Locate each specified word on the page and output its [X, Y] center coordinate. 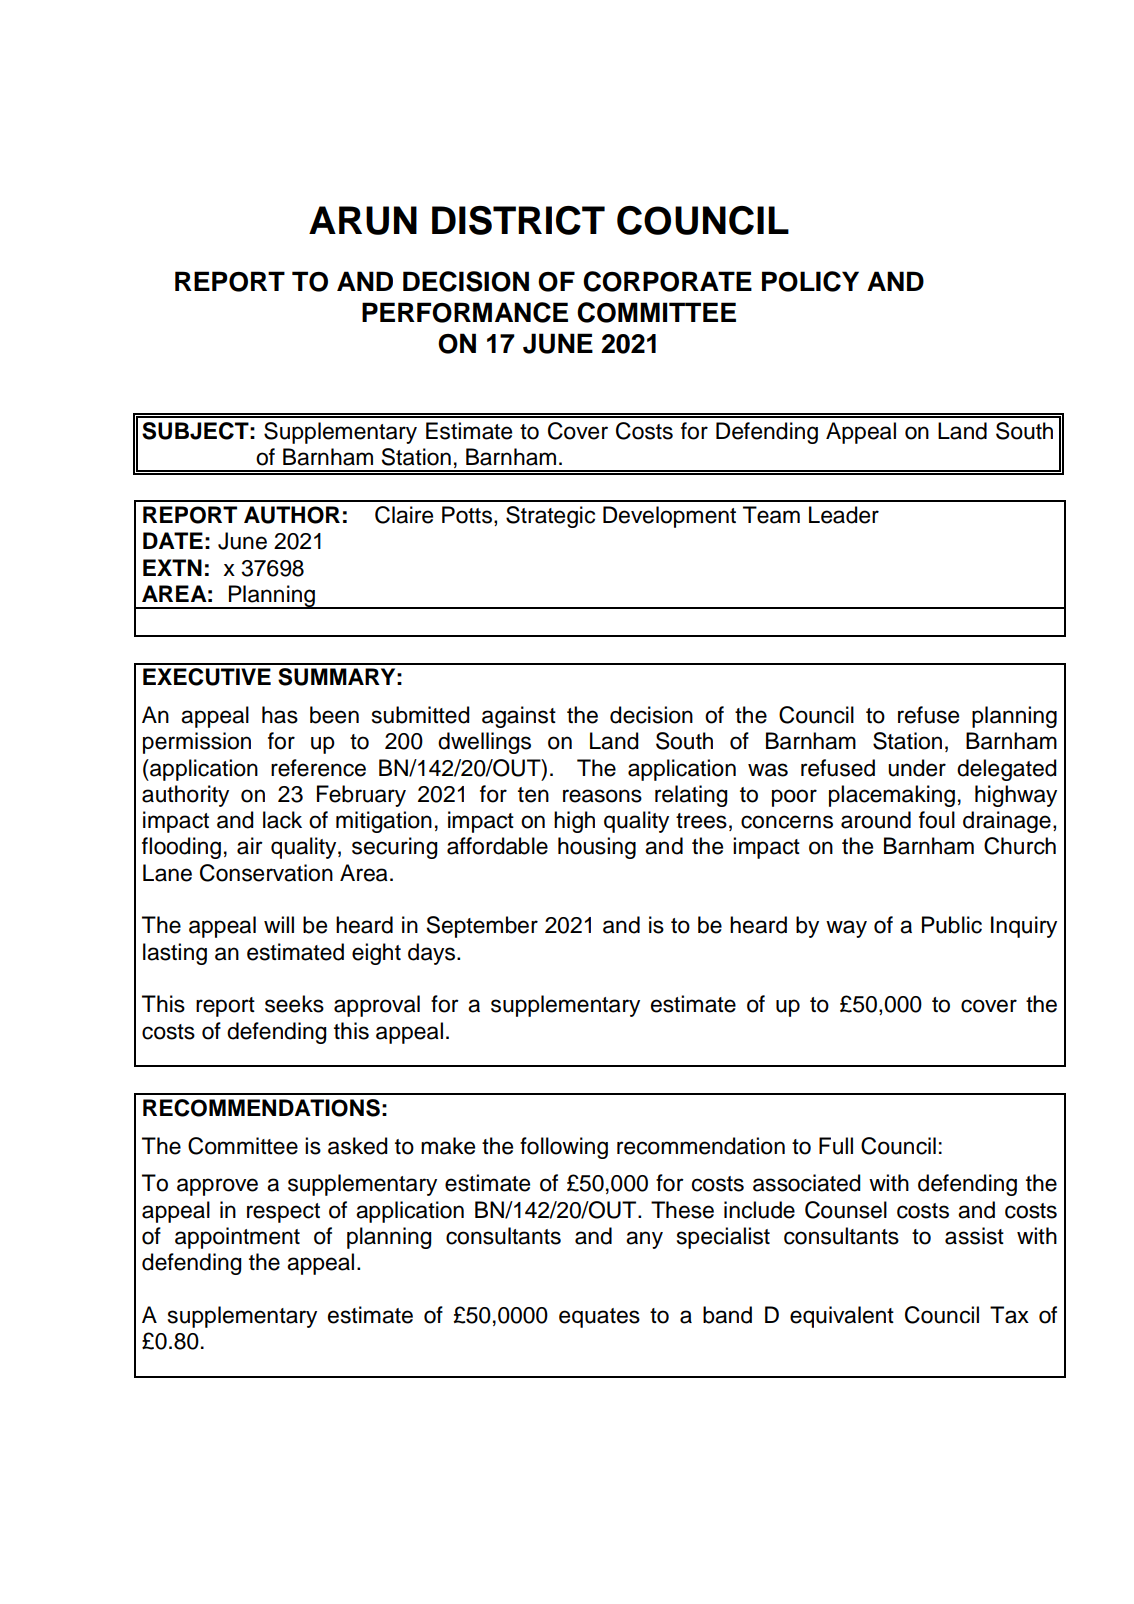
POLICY [810, 281]
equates [599, 1318]
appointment [237, 1238]
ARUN [363, 220]
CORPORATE [667, 281]
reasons [602, 796]
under [917, 768]
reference [318, 768]
